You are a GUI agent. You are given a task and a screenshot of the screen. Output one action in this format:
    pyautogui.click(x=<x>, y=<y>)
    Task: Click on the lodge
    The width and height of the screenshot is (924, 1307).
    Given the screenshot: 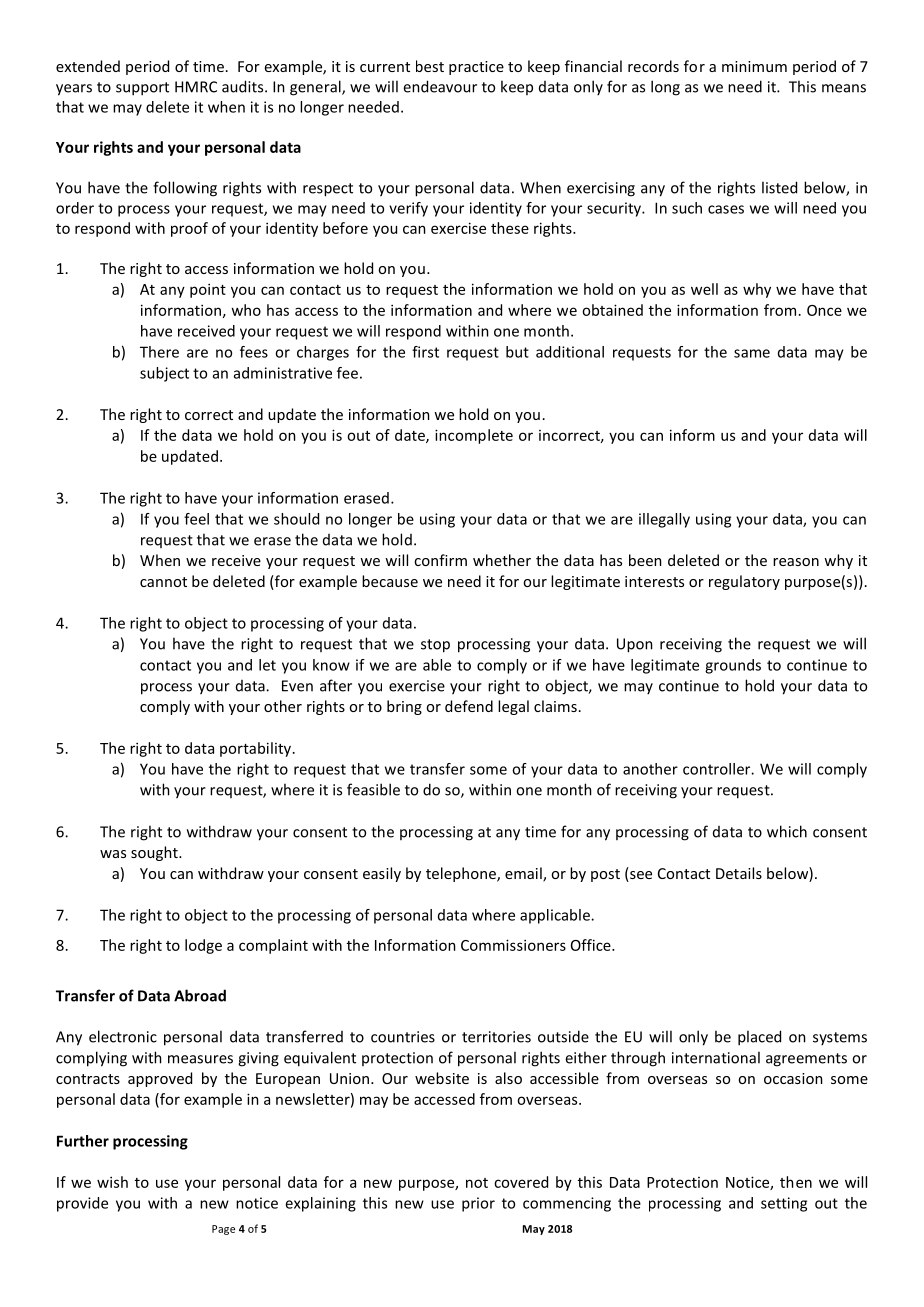 What is the action you would take?
    pyautogui.click(x=203, y=946)
